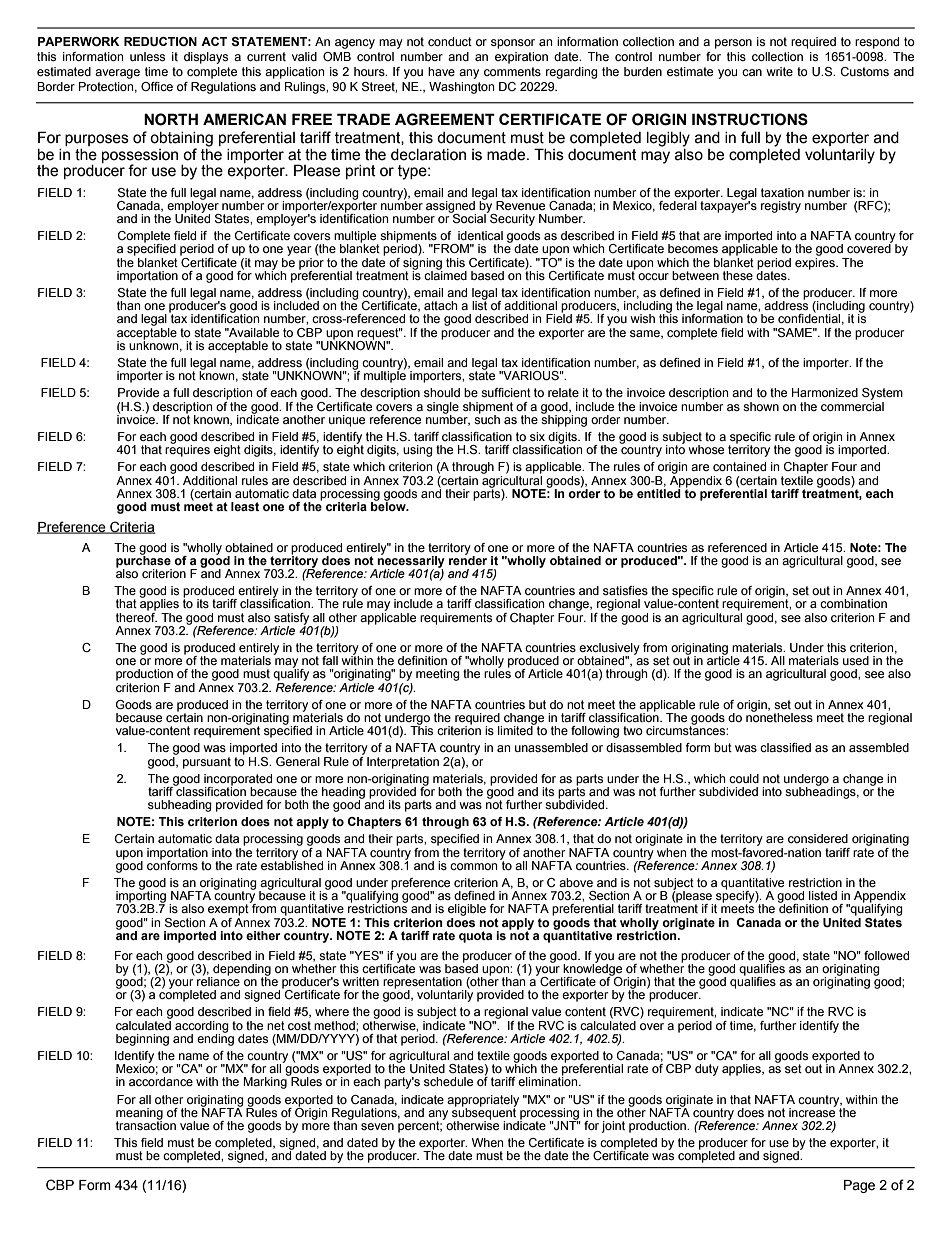 The image size is (952, 1233). What do you see at coordinates (780, 71) in the screenshot?
I see `write` at bounding box center [780, 71].
